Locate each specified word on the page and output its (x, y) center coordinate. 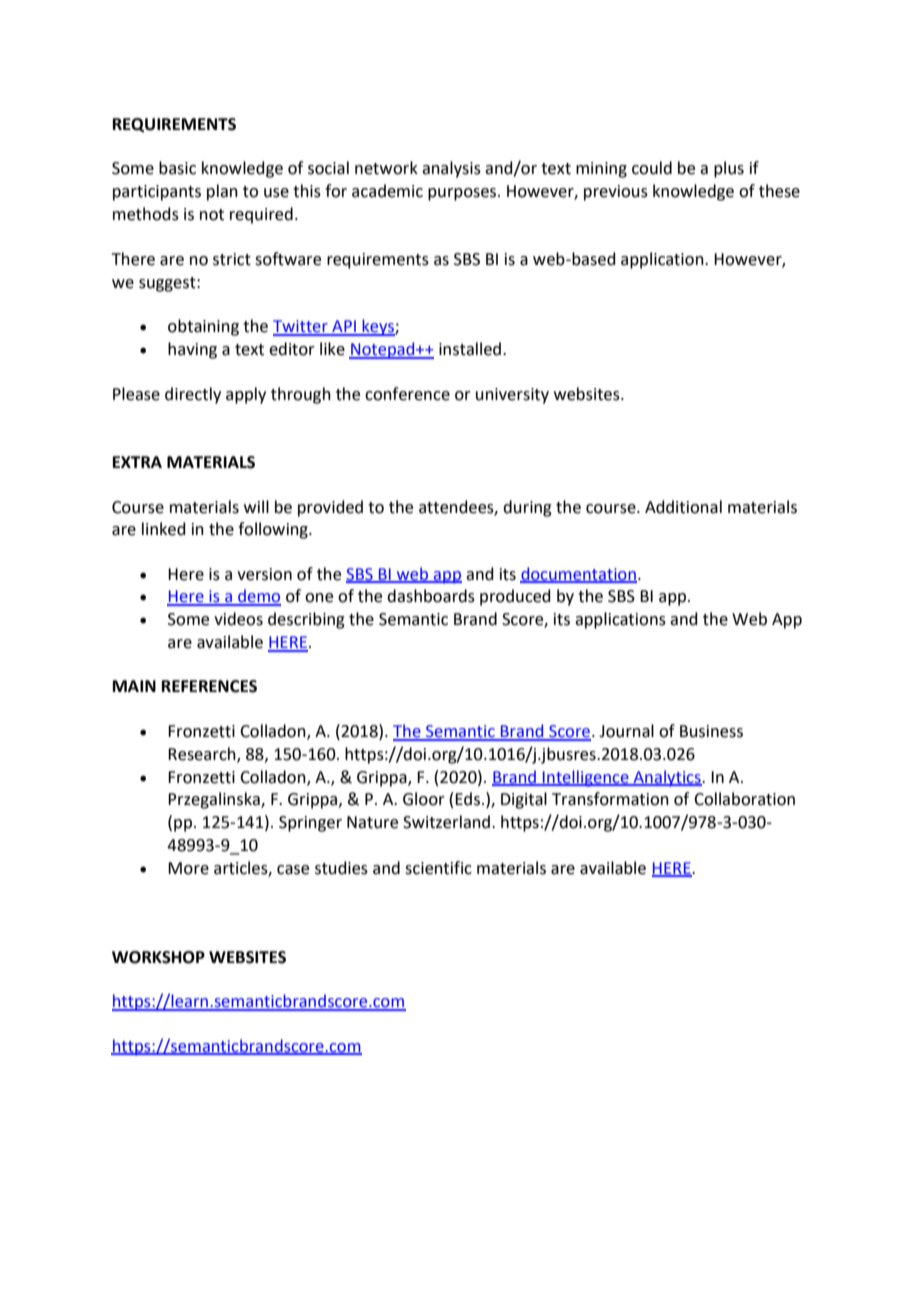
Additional (683, 507)
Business (711, 731)
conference (407, 394)
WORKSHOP (158, 957)
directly (193, 395)
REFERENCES (209, 686)
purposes (463, 194)
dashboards (431, 596)
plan (222, 192)
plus (729, 169)
